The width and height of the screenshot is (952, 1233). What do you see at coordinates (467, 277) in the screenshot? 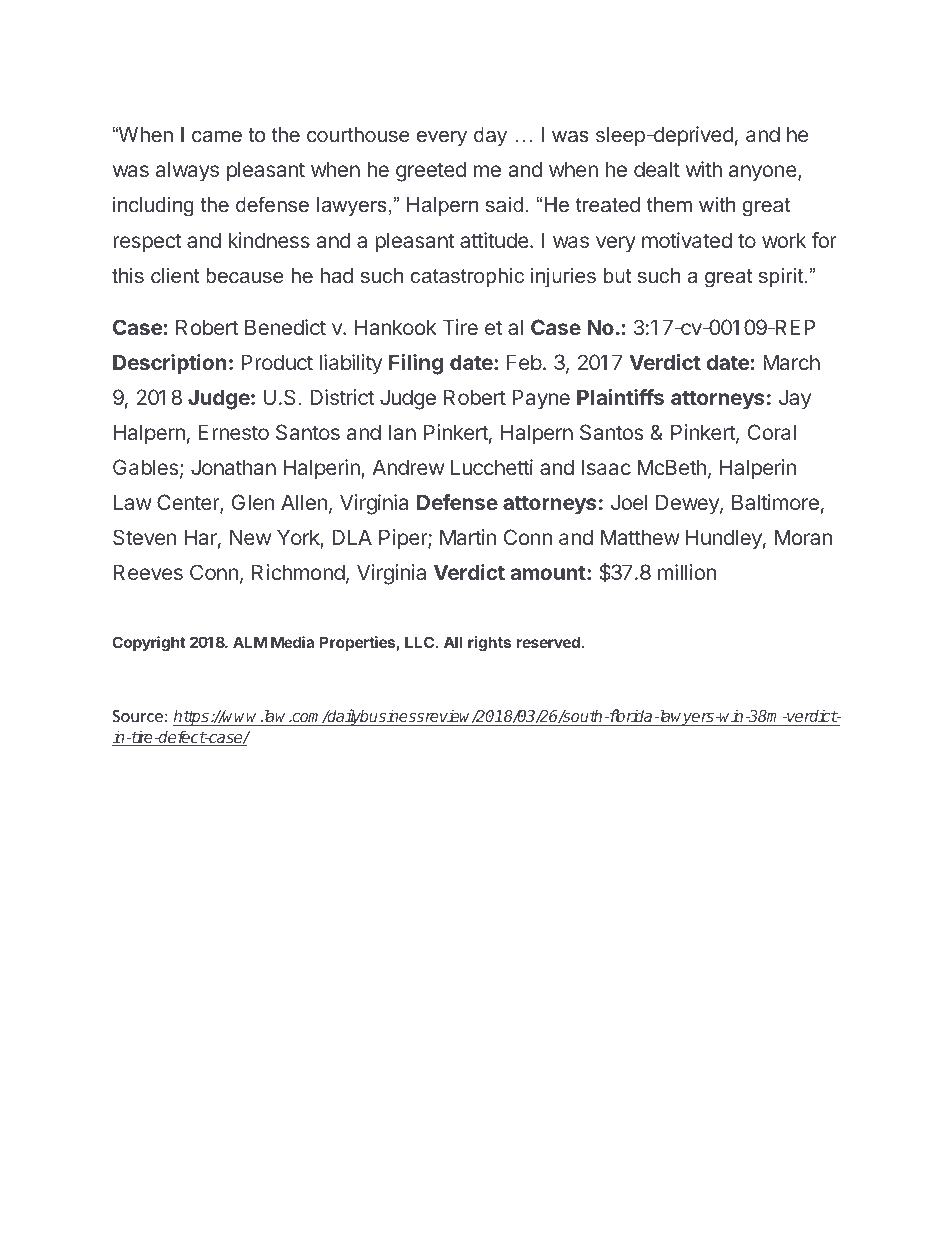
I see `catastrophic` at bounding box center [467, 277].
